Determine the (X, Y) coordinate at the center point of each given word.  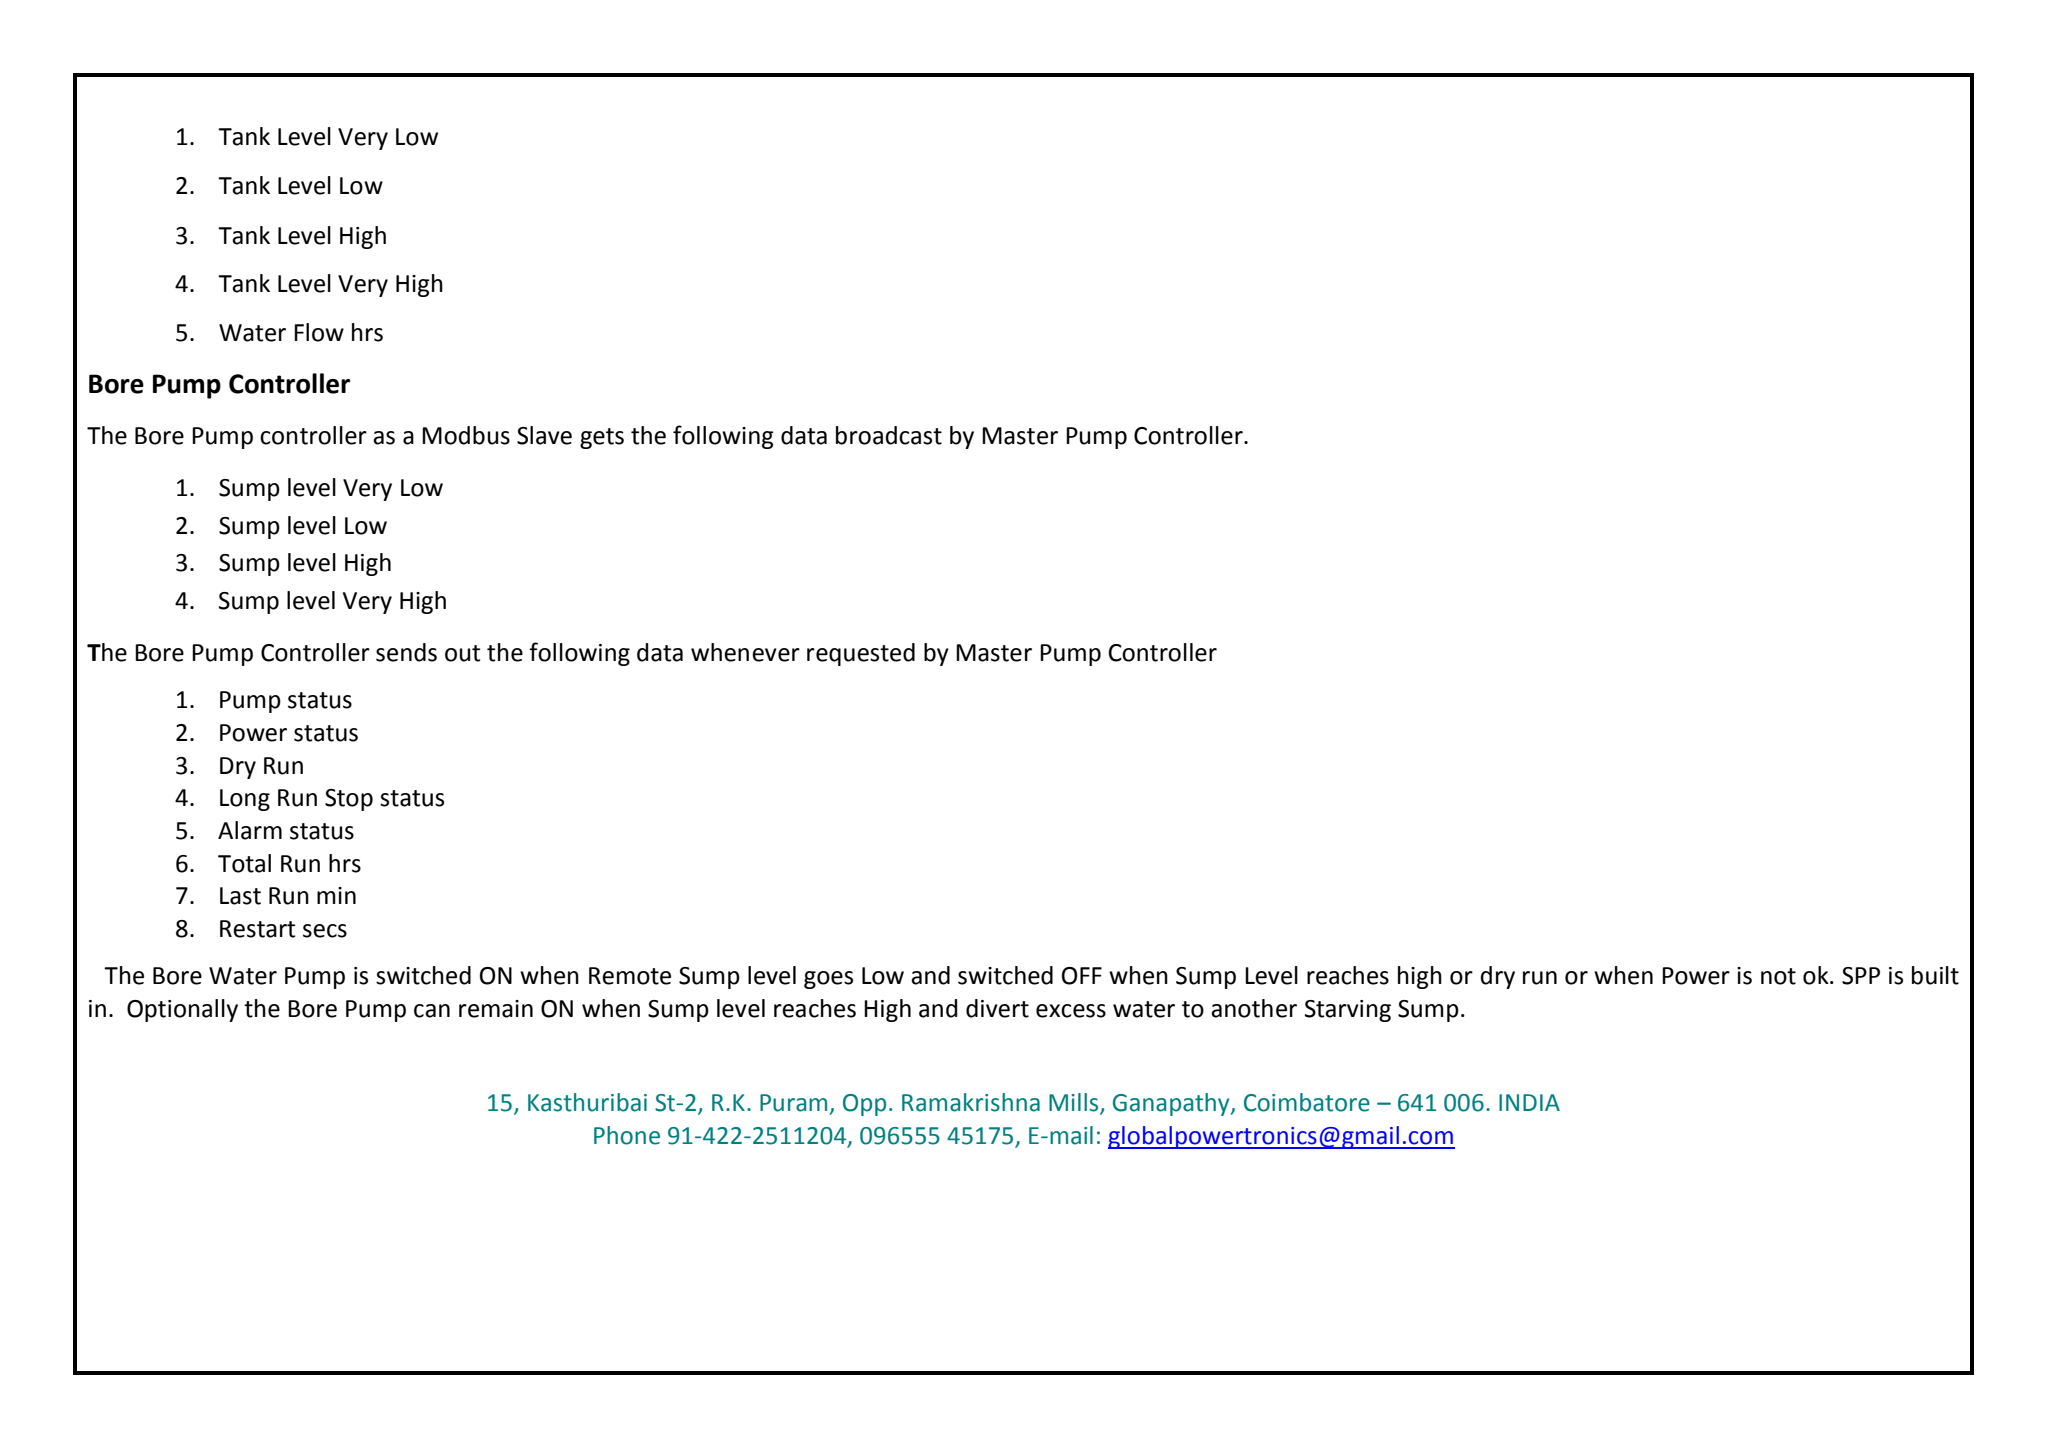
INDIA (1529, 1102)
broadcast (889, 435)
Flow (319, 332)
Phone (627, 1135)
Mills (1075, 1103)
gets (602, 438)
